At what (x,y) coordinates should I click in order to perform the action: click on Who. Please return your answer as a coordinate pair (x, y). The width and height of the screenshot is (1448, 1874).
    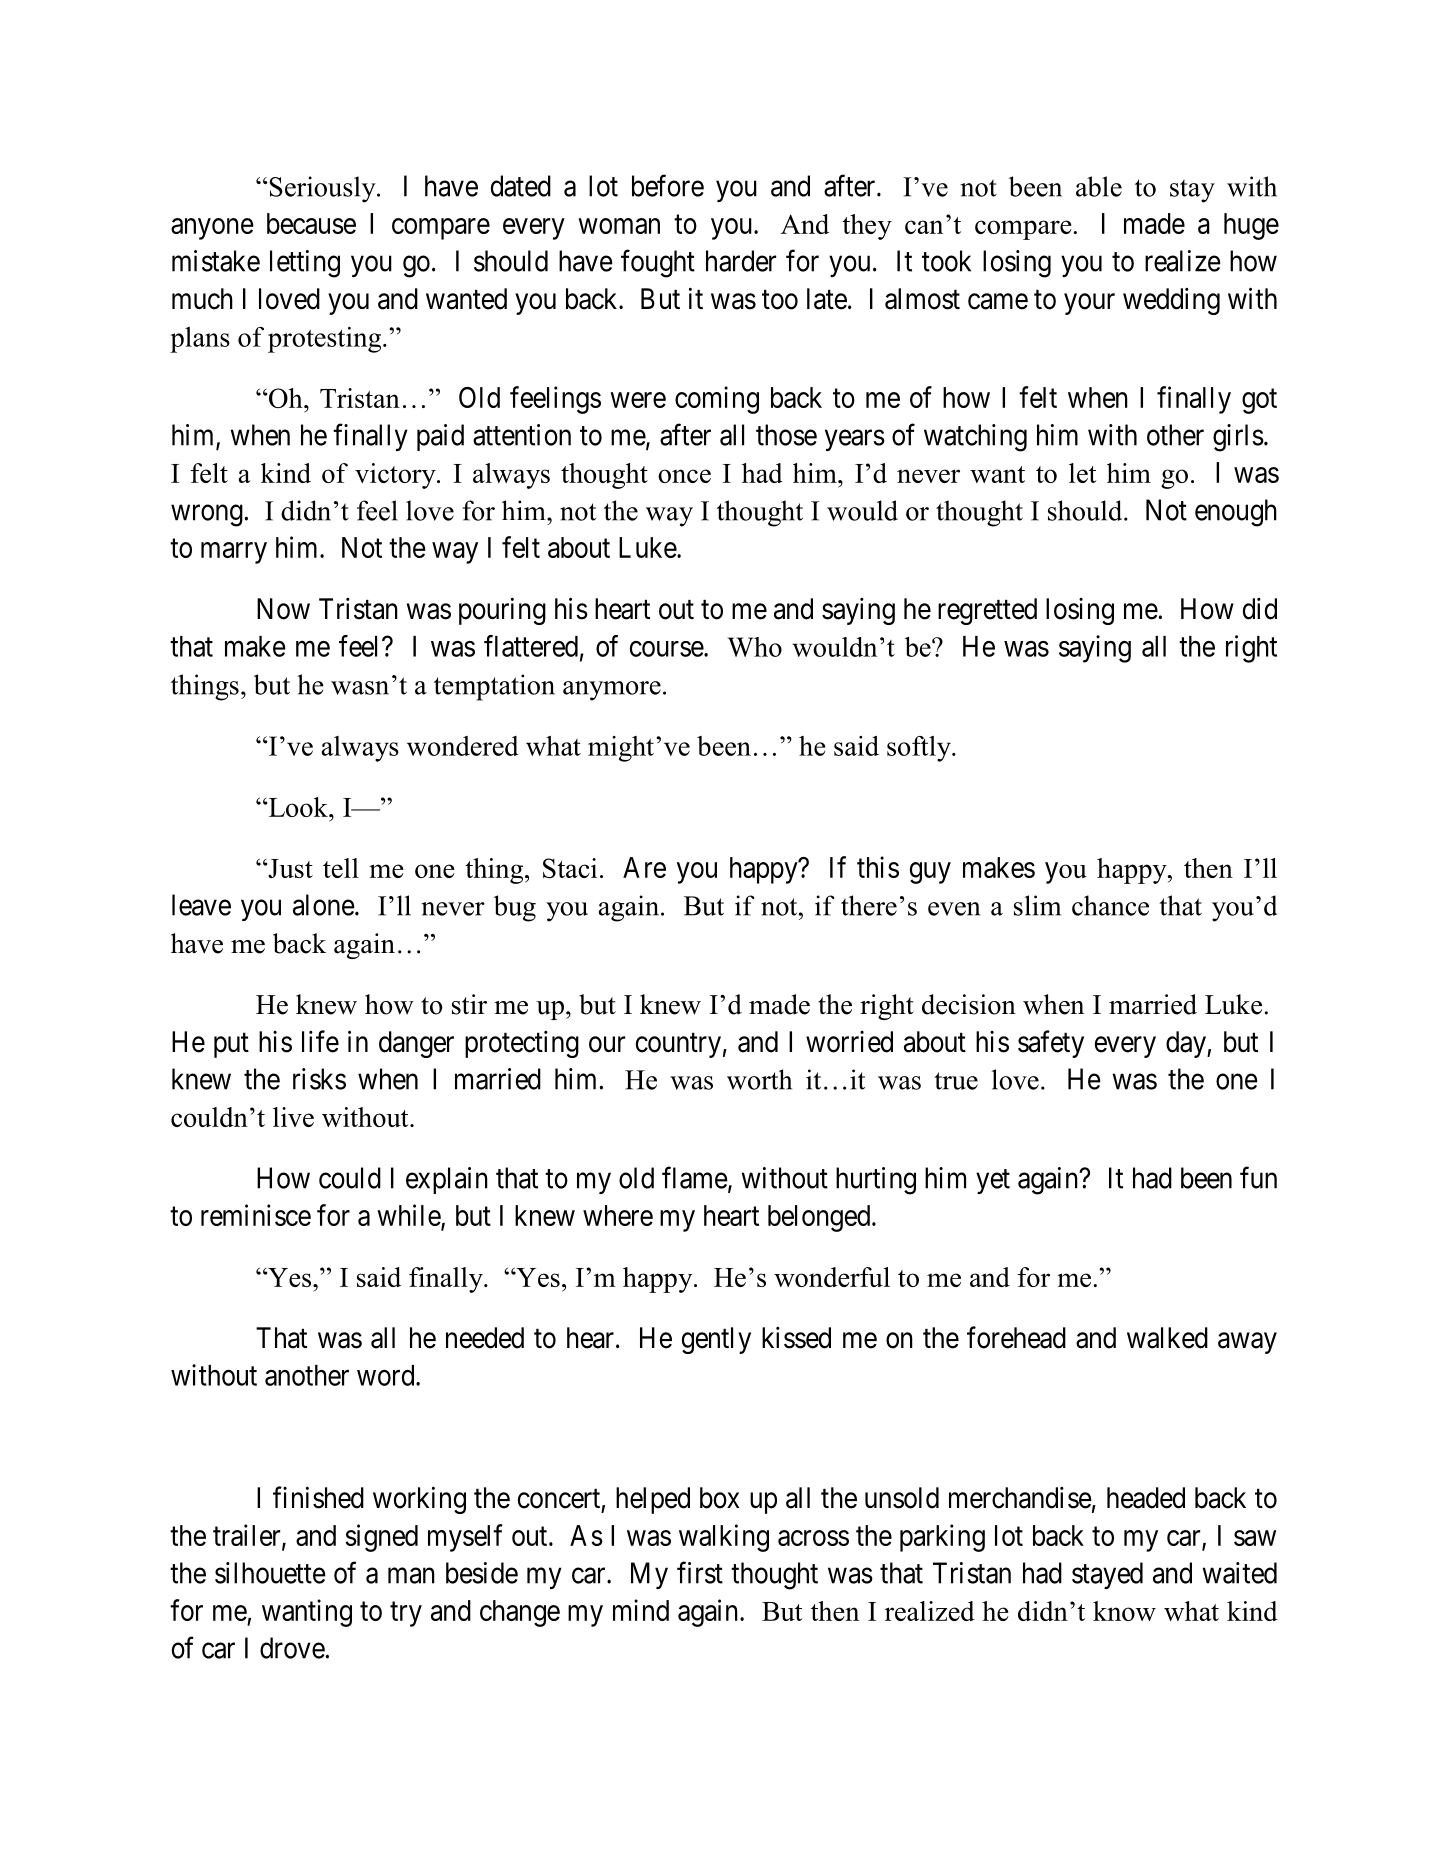
    Looking at the image, I should click on (755, 647).
